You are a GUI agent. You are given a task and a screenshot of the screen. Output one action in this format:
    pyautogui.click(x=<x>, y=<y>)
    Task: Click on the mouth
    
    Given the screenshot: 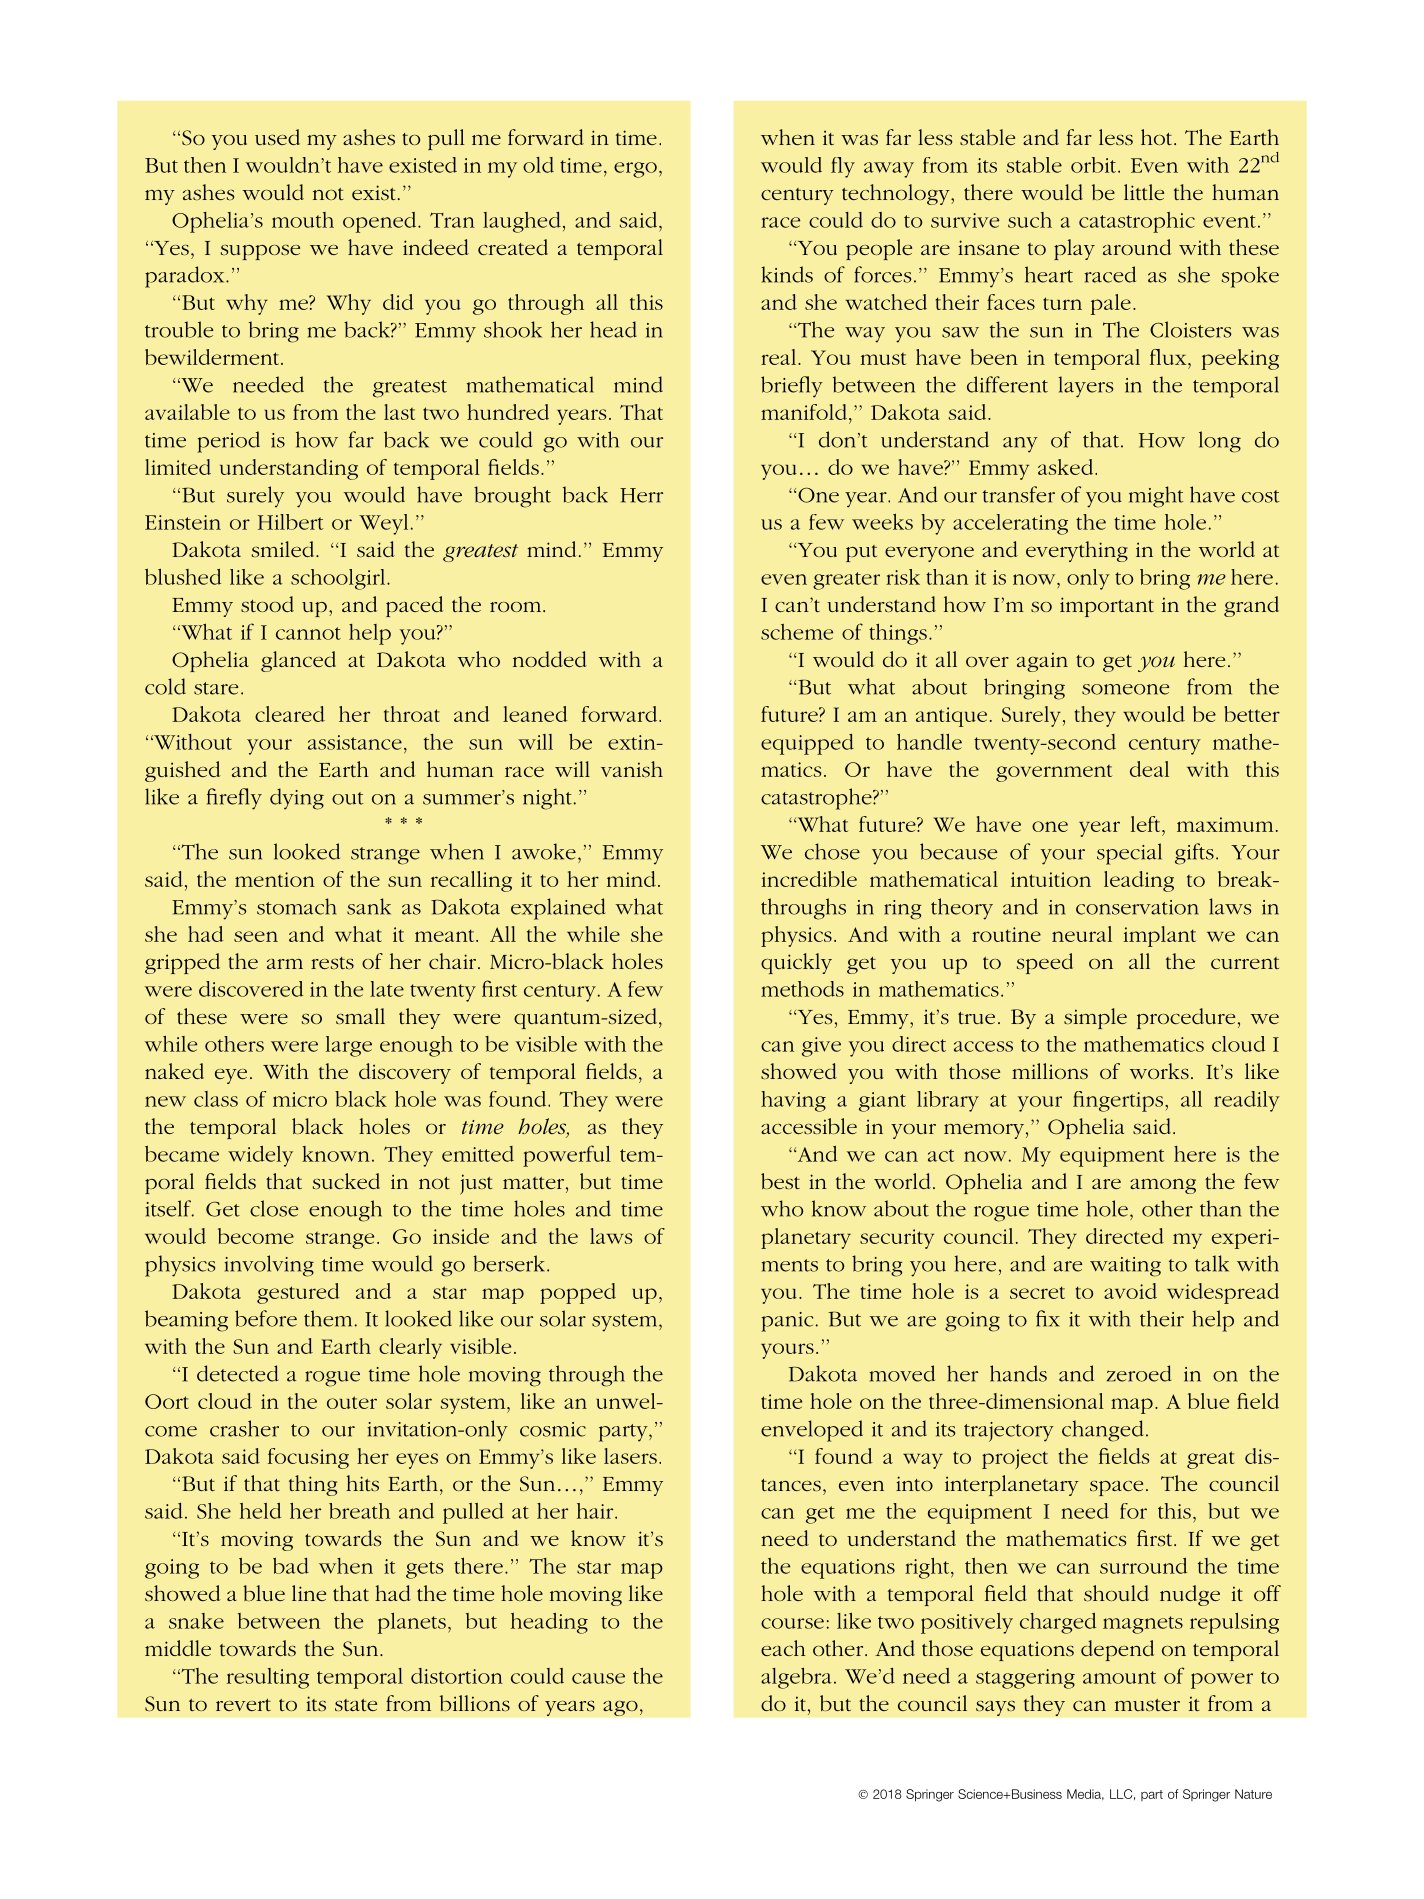 What is the action you would take?
    pyautogui.click(x=303, y=220)
